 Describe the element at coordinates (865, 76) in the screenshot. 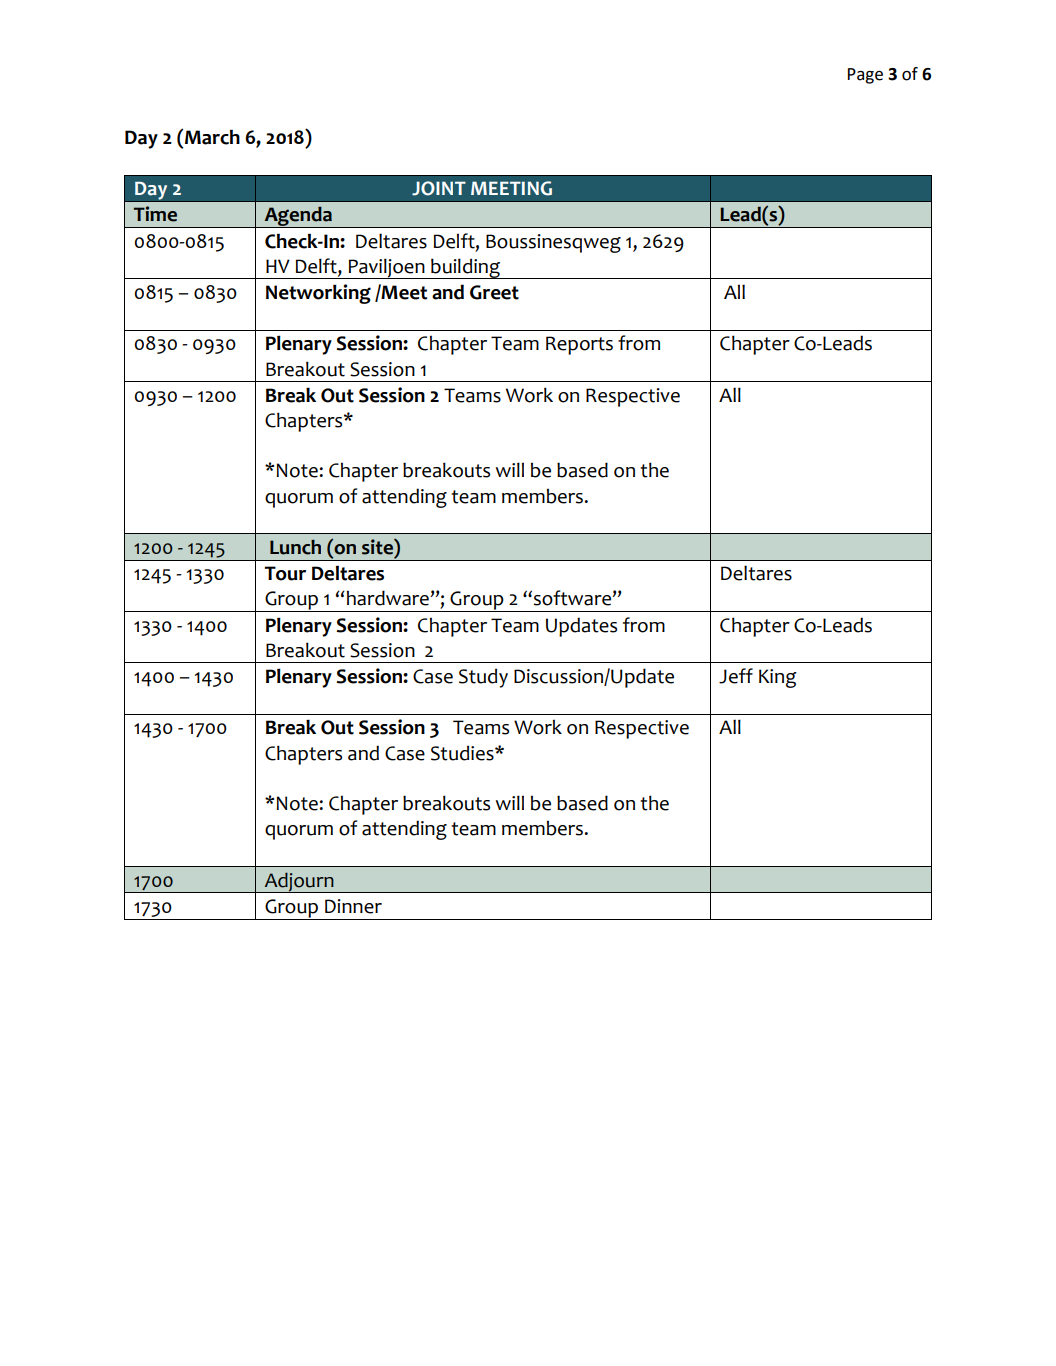

I see `Page` at that location.
